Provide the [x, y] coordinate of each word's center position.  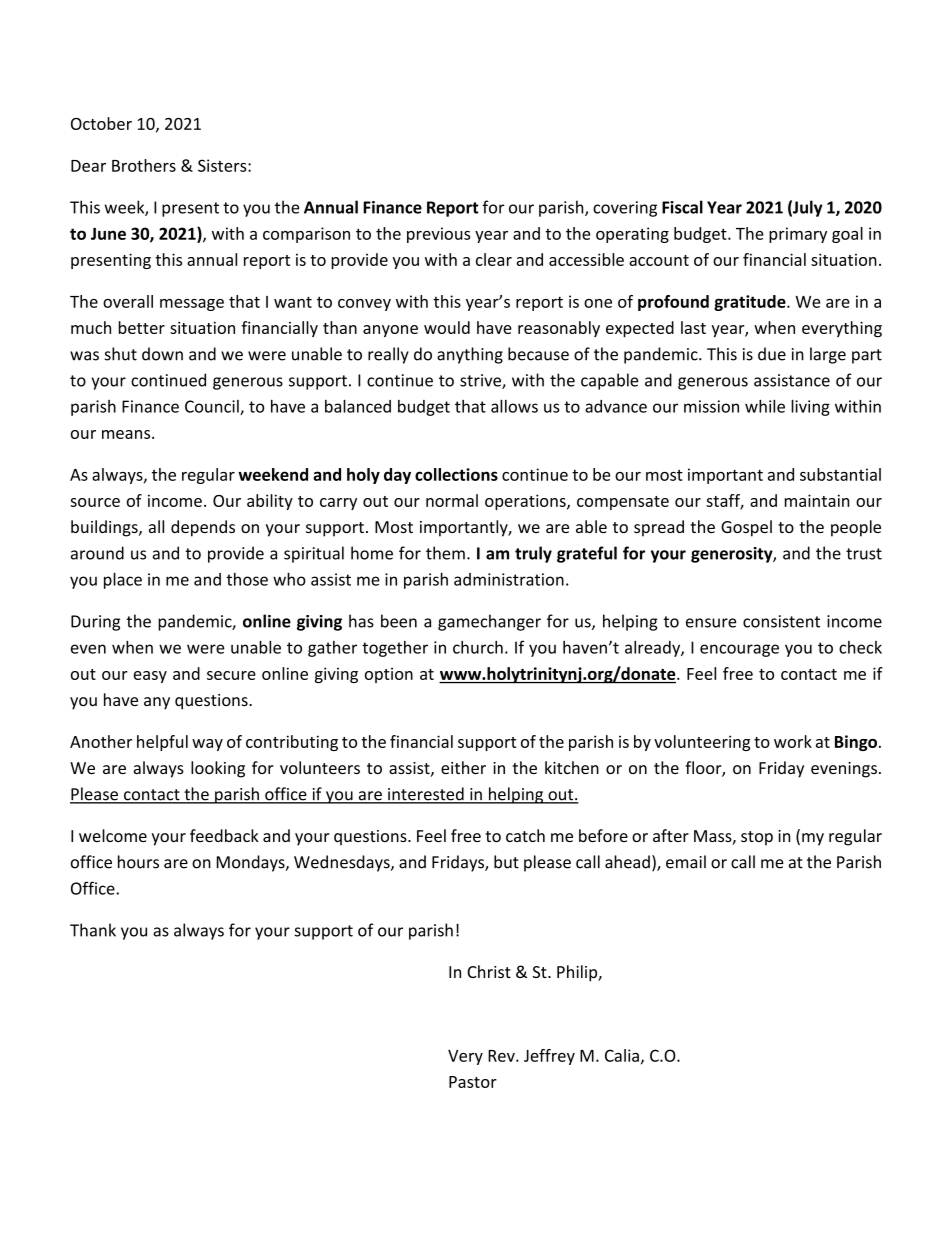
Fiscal [682, 207]
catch [525, 835]
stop [757, 838]
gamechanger [489, 622]
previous [438, 235]
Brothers [144, 165]
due [772, 354]
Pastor [473, 1082]
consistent [781, 621]
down [162, 354]
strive [481, 381]
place [123, 580]
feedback [224, 835]
